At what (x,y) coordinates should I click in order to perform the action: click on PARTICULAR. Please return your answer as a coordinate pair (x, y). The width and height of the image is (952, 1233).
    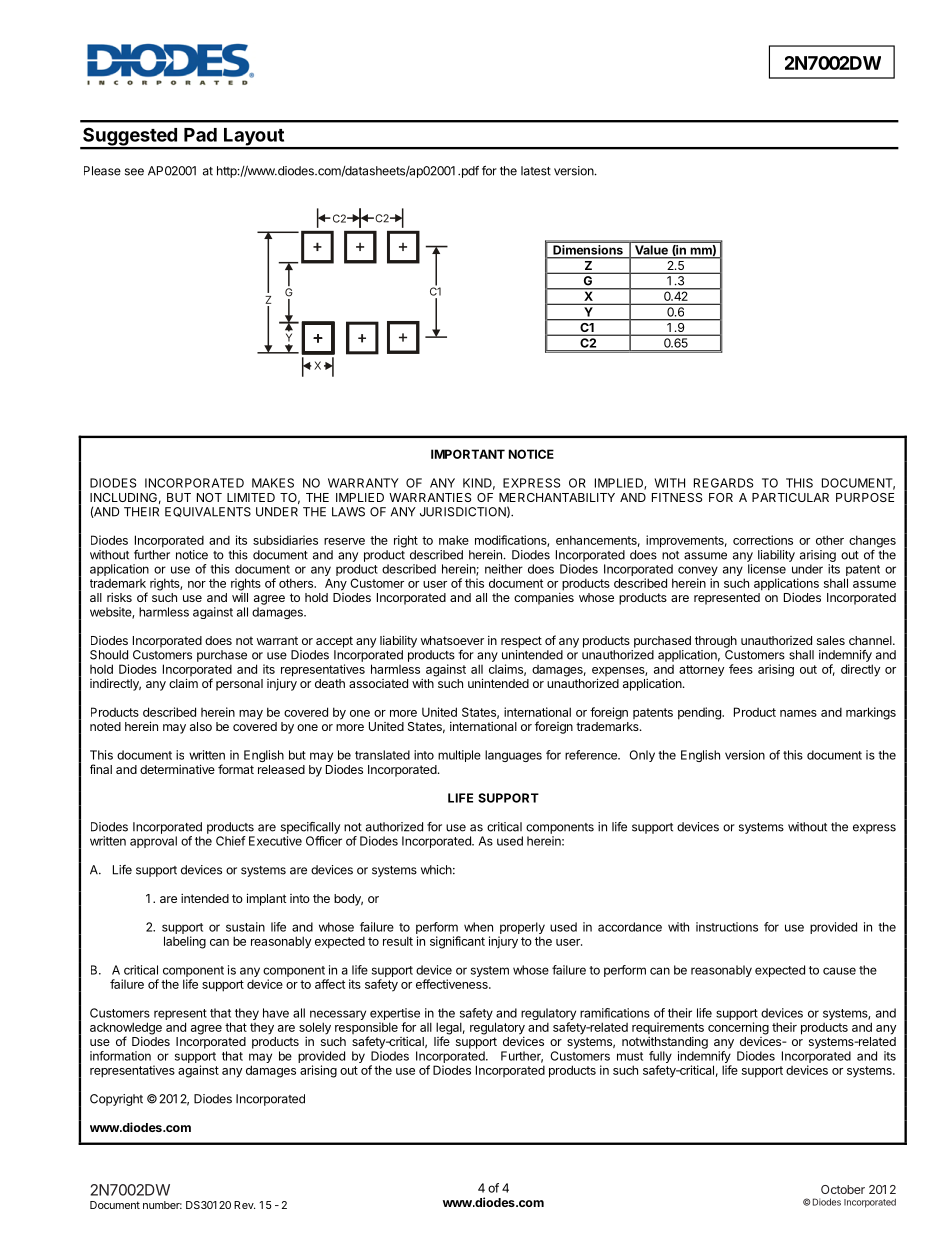
    Looking at the image, I should click on (790, 497).
